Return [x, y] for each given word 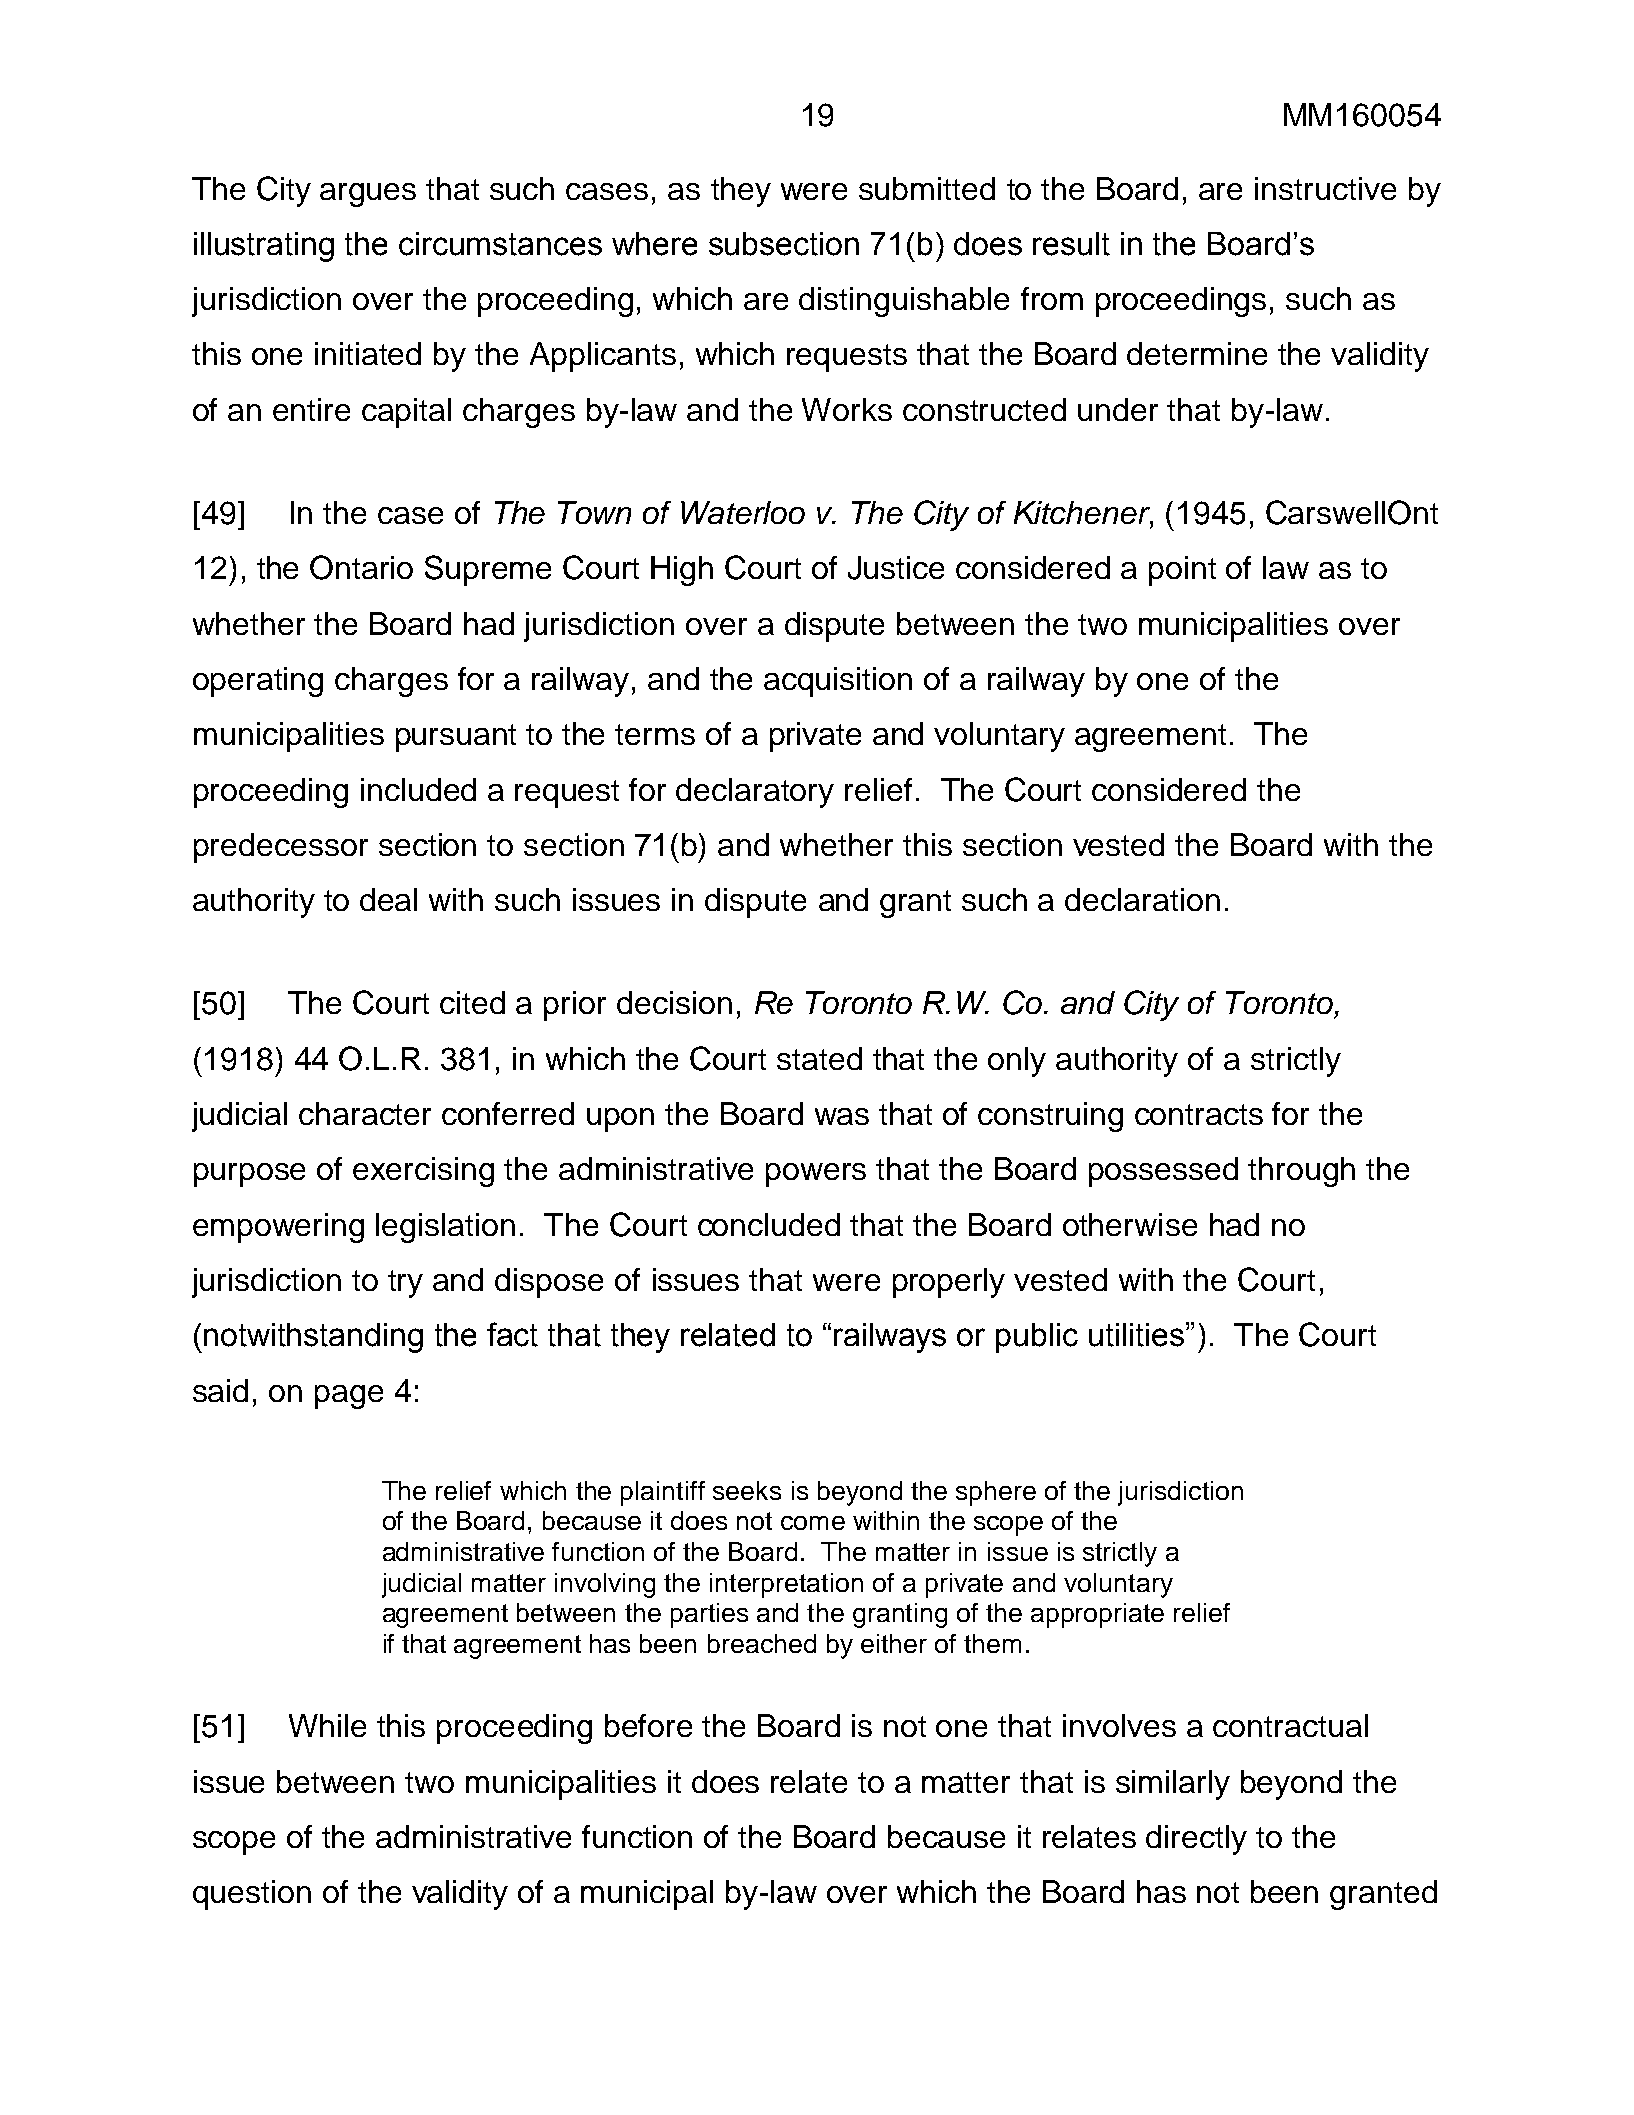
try [405, 1284]
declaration [1142, 899]
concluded [769, 1224]
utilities [1138, 1334]
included [418, 789]
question [252, 1895]
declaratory [755, 793]
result [1071, 244]
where [654, 244]
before [648, 1725]
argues [368, 195]
